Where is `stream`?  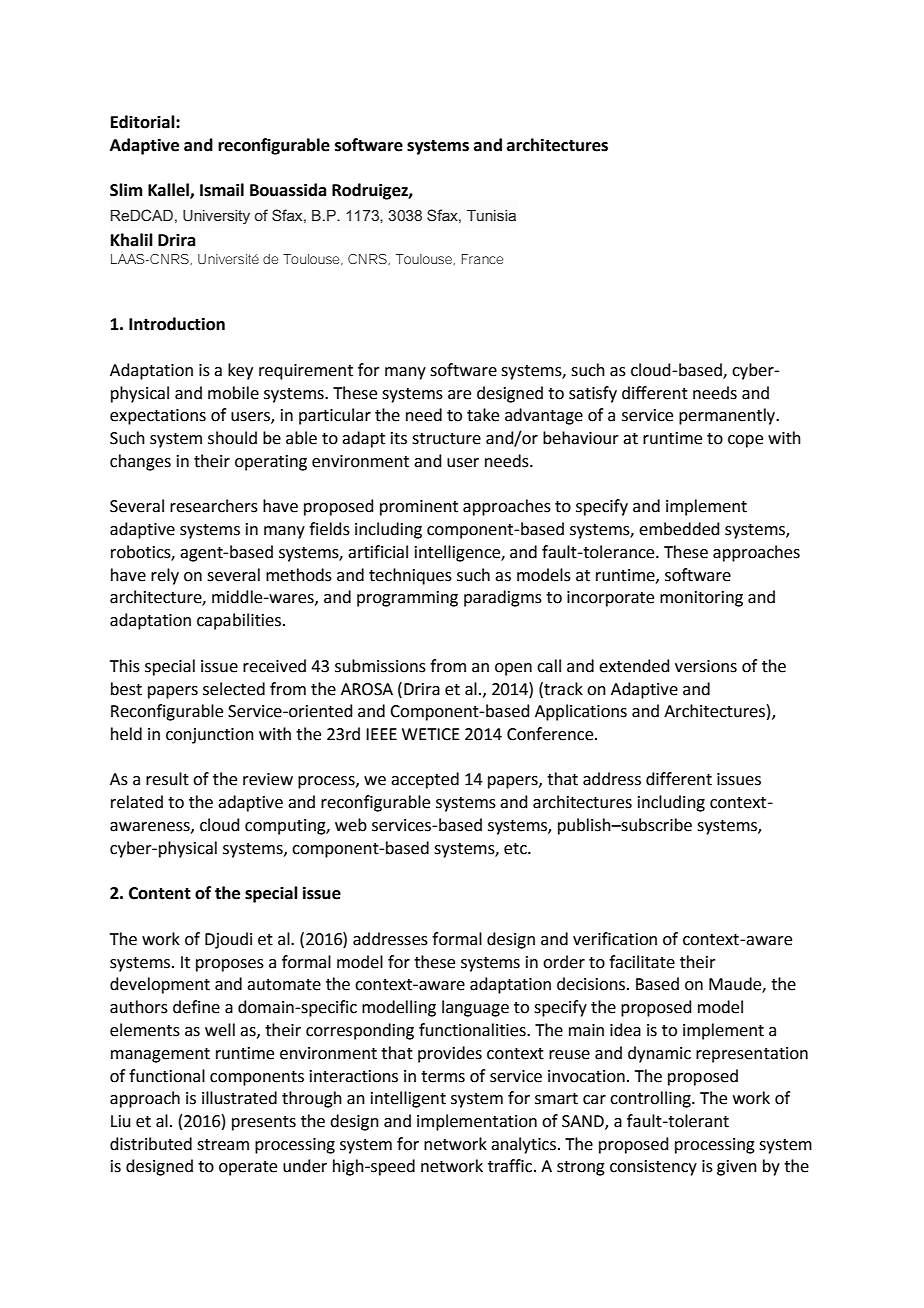 stream is located at coordinates (223, 1145).
